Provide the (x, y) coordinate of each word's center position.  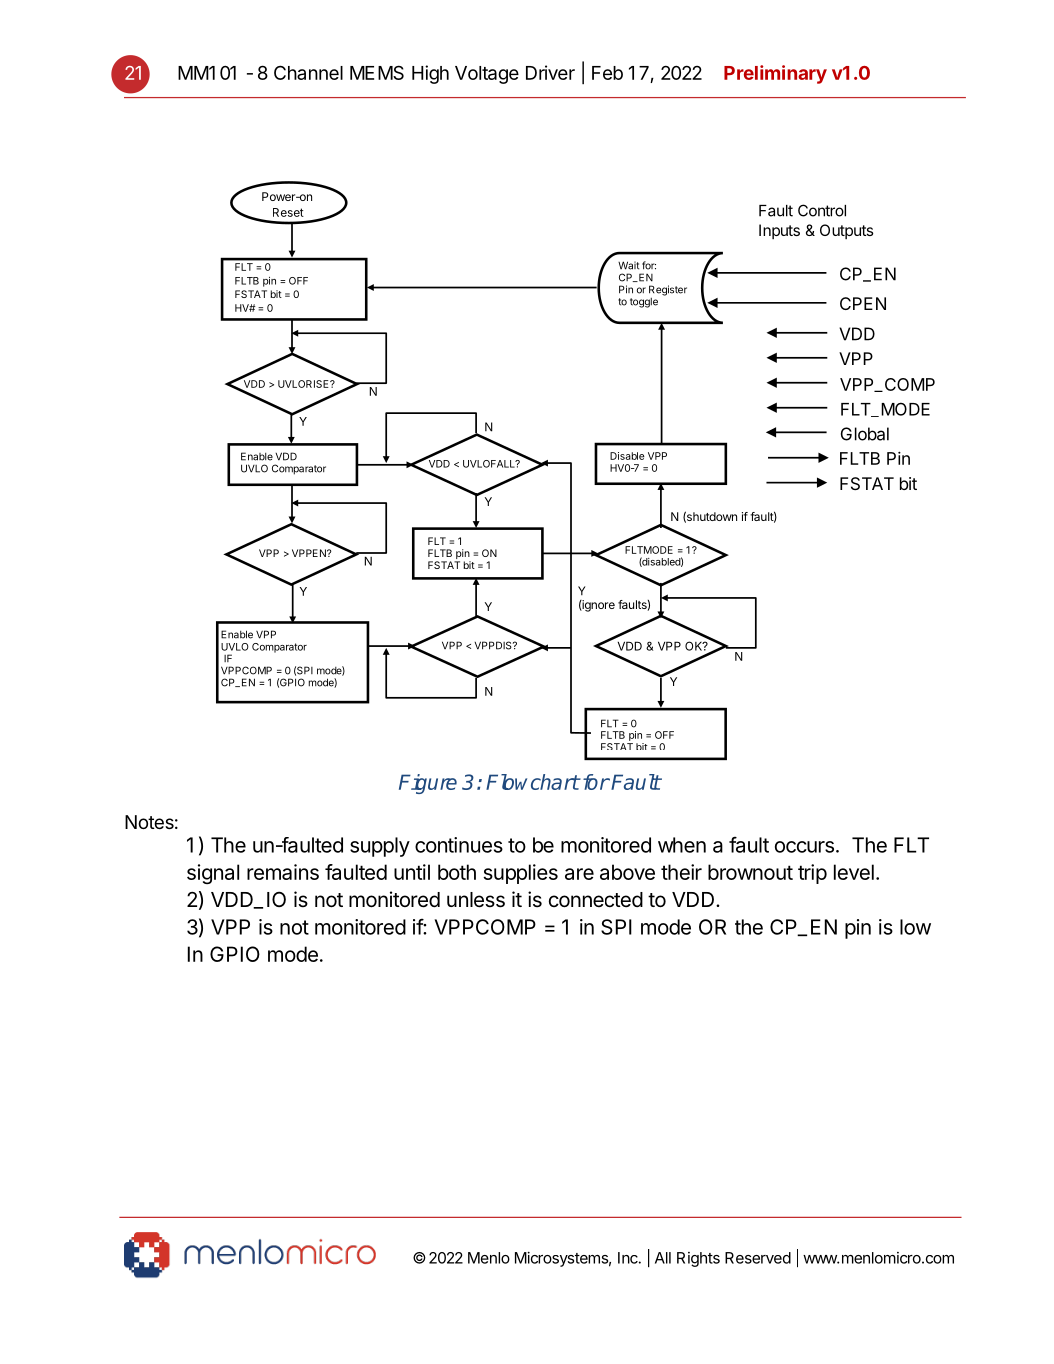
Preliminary (775, 74)
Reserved (758, 1258)
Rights (698, 1259)
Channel (308, 72)
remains (283, 872)
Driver (550, 72)
